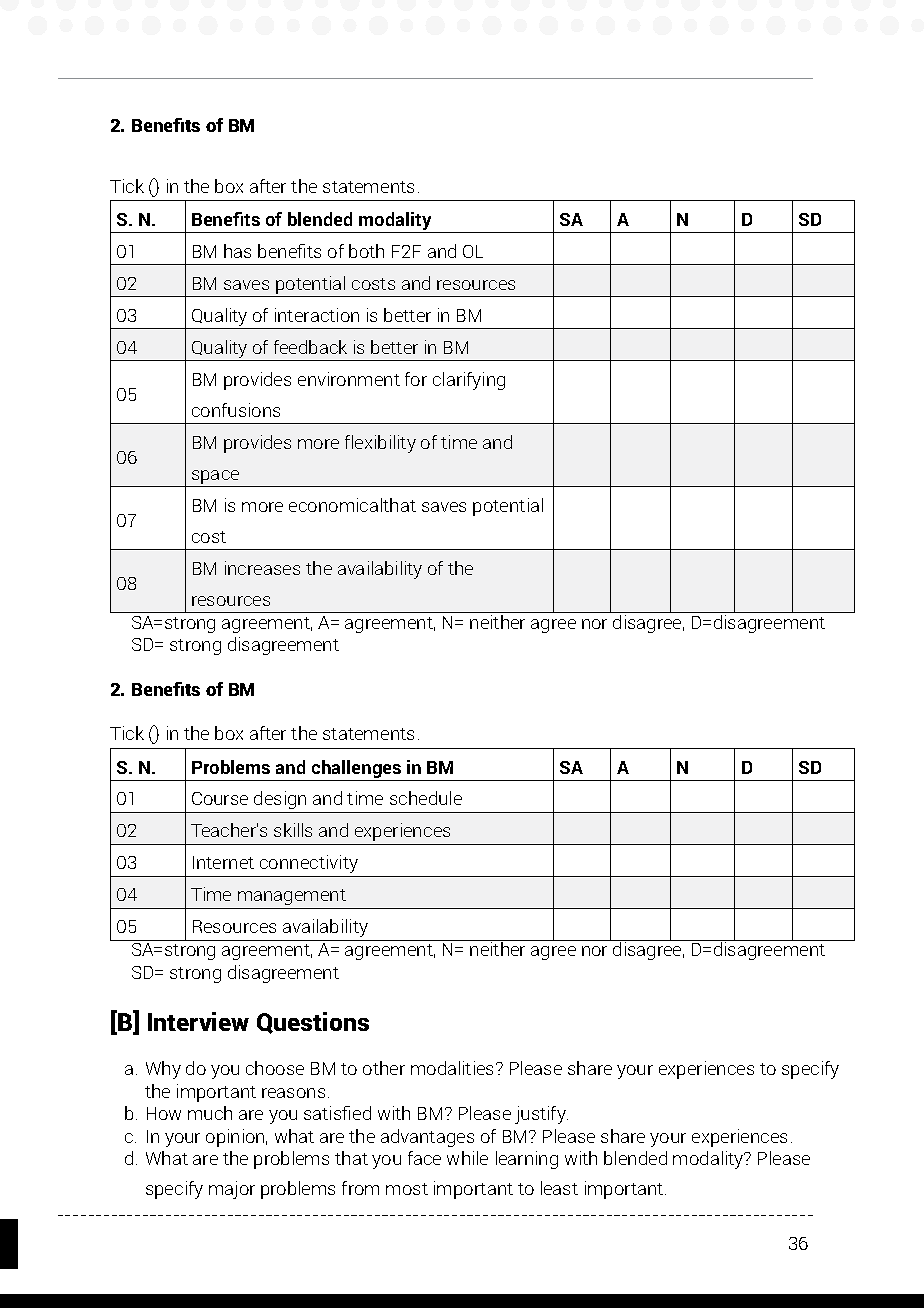 This page has height=1308, width=924. I want to click on Interview, so click(198, 1021).
